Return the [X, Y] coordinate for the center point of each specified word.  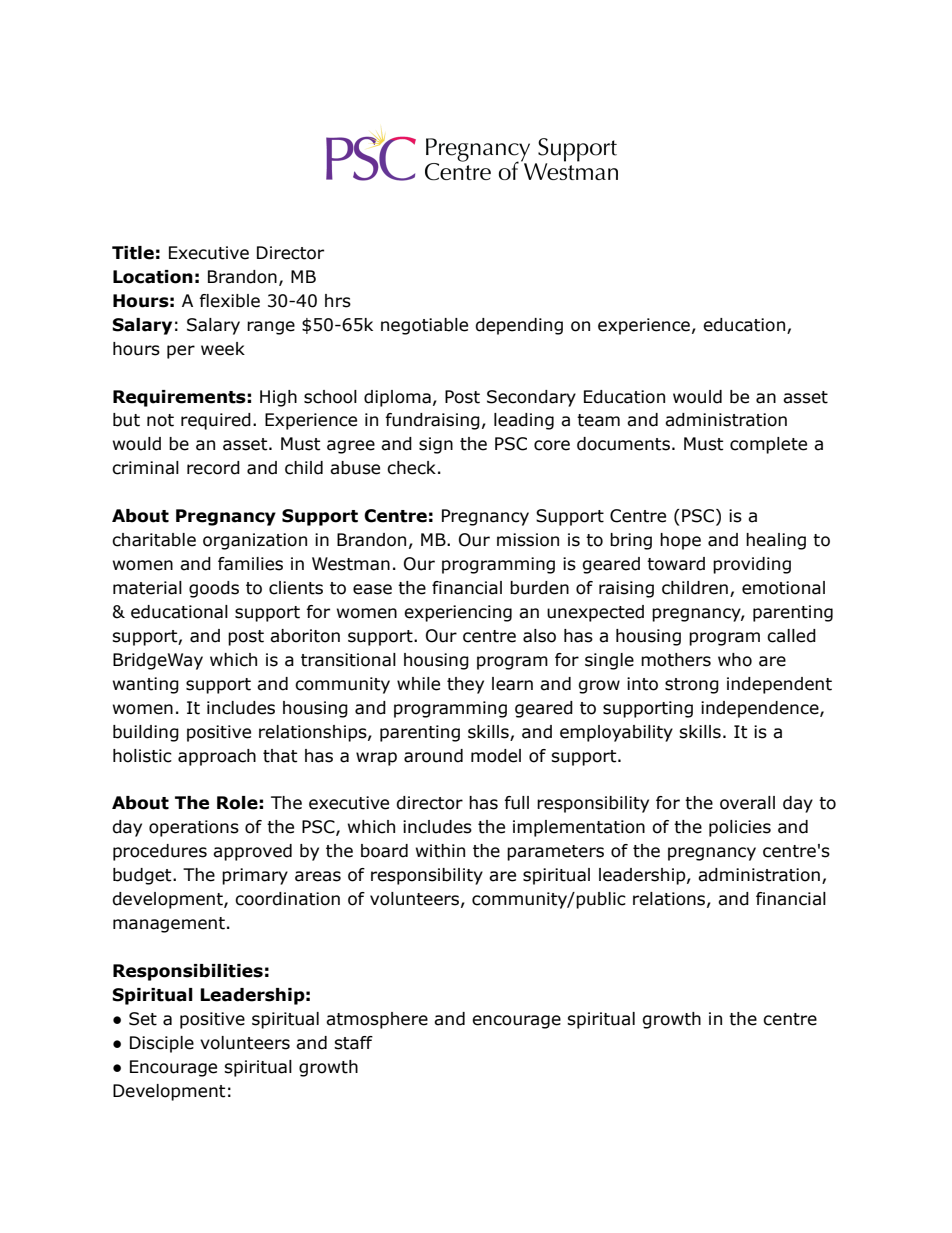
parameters [555, 853]
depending [519, 326]
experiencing [458, 613]
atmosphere [377, 1020]
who [735, 660]
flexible [229, 301]
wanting [146, 685]
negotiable [424, 326]
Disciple [162, 1044]
